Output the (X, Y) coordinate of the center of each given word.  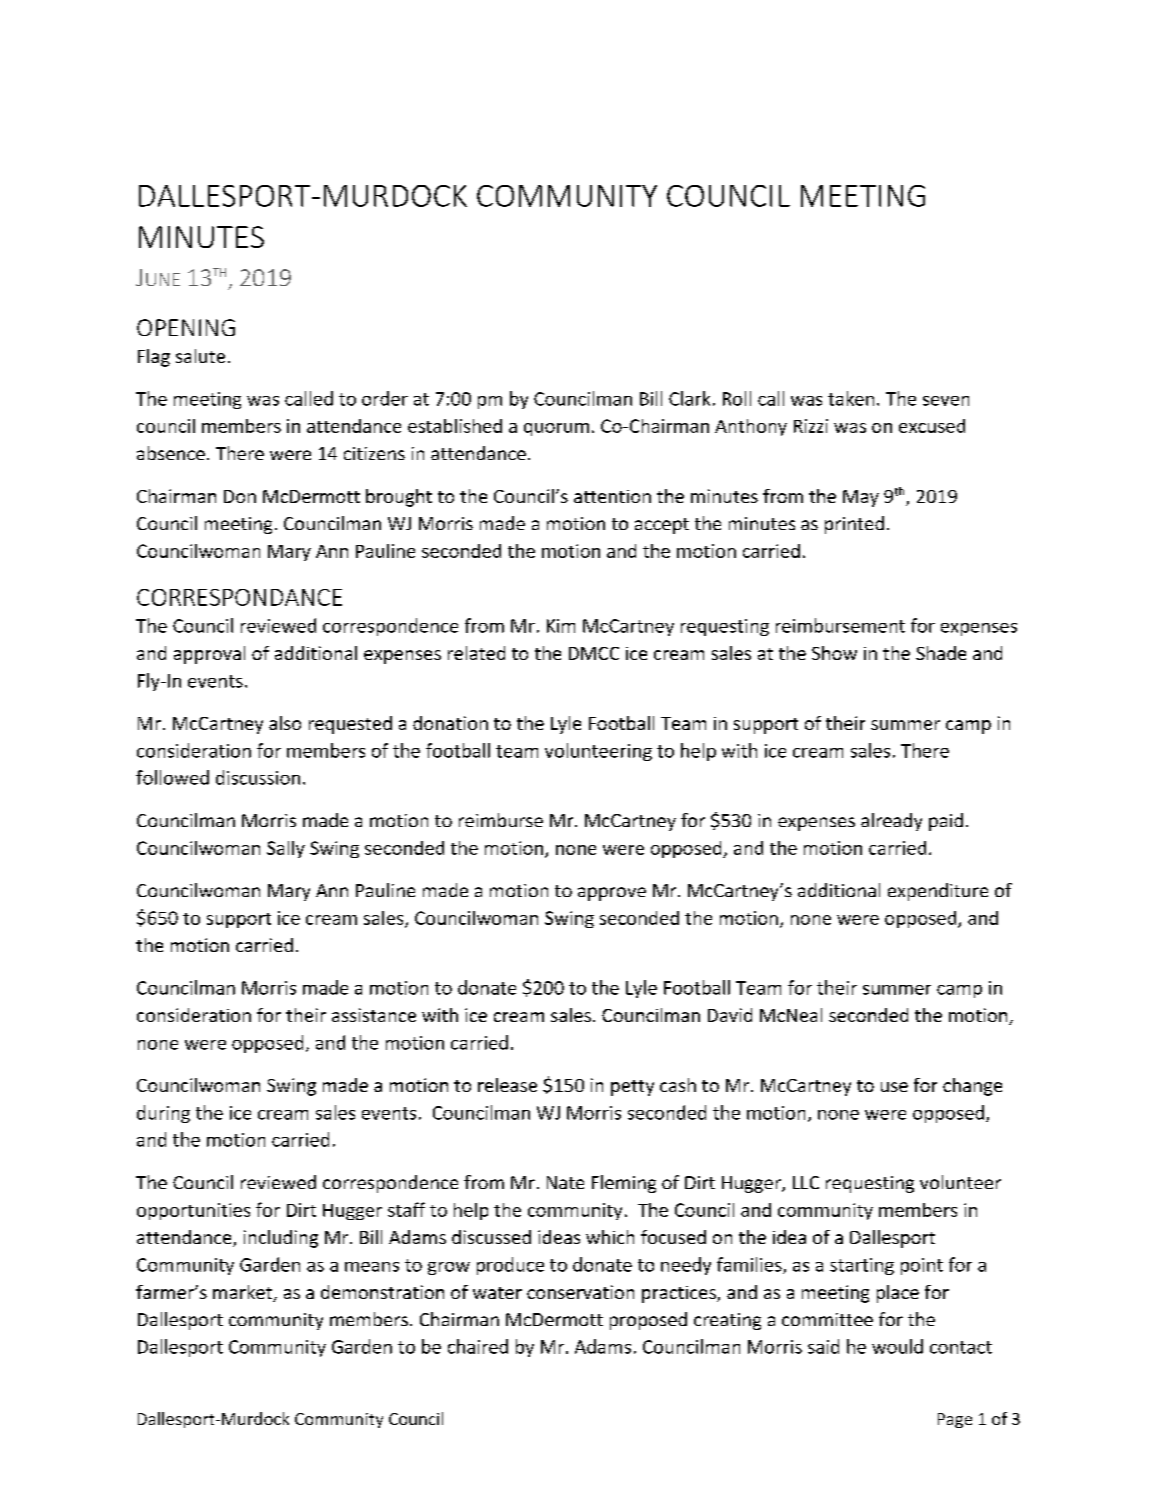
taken (851, 398)
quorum (556, 429)
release (507, 1085)
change (972, 1087)
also (285, 723)
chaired (478, 1346)
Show (834, 653)
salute (200, 356)
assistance (374, 1015)
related (476, 653)
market (243, 1293)
